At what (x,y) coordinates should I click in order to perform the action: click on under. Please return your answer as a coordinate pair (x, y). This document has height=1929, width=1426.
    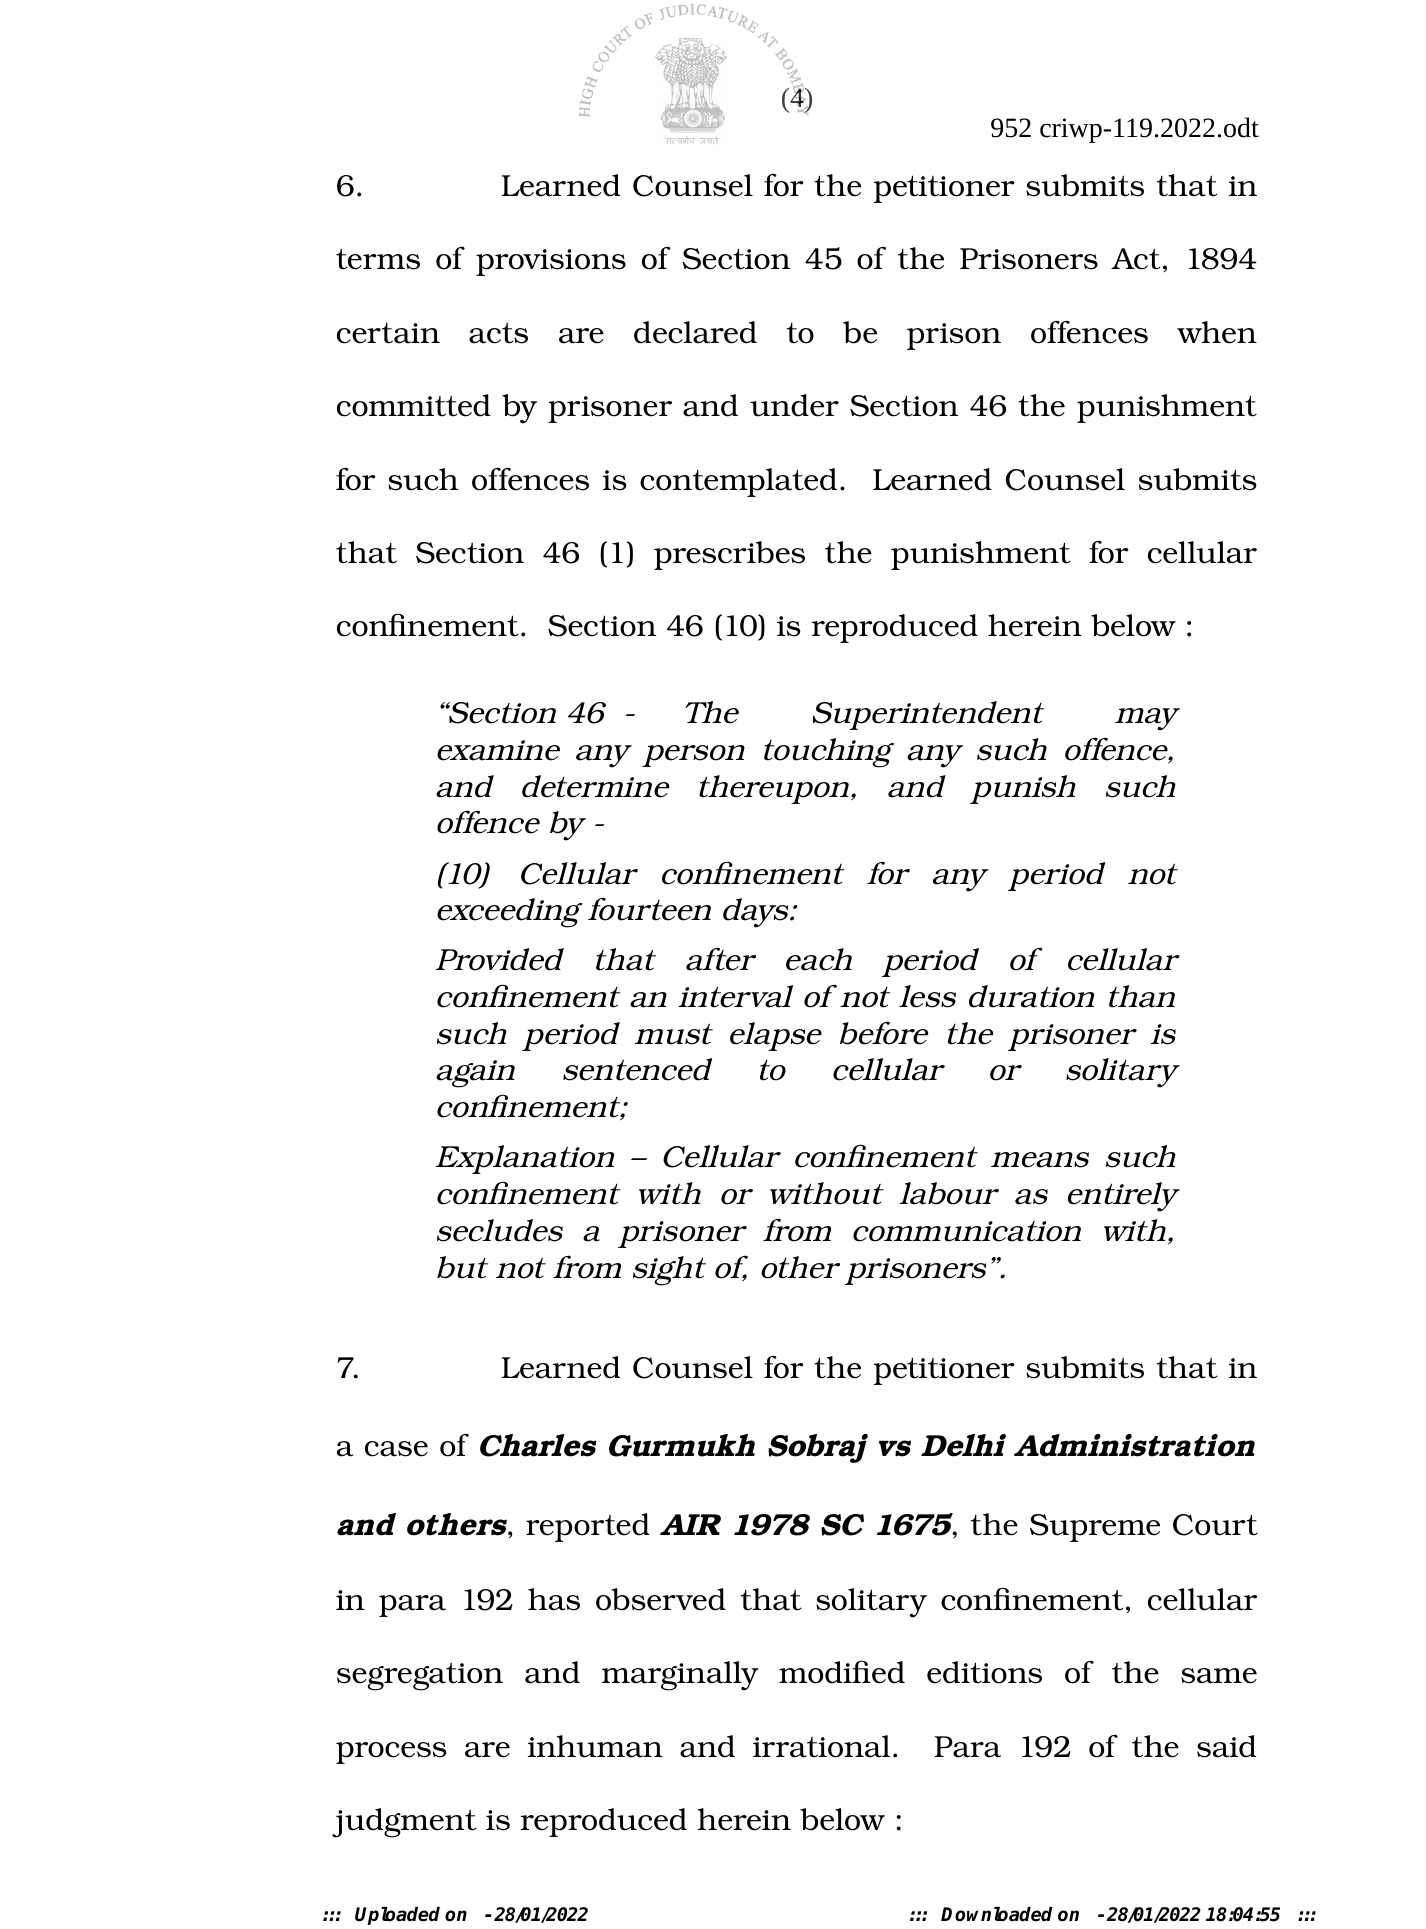
    Looking at the image, I should click on (794, 405).
